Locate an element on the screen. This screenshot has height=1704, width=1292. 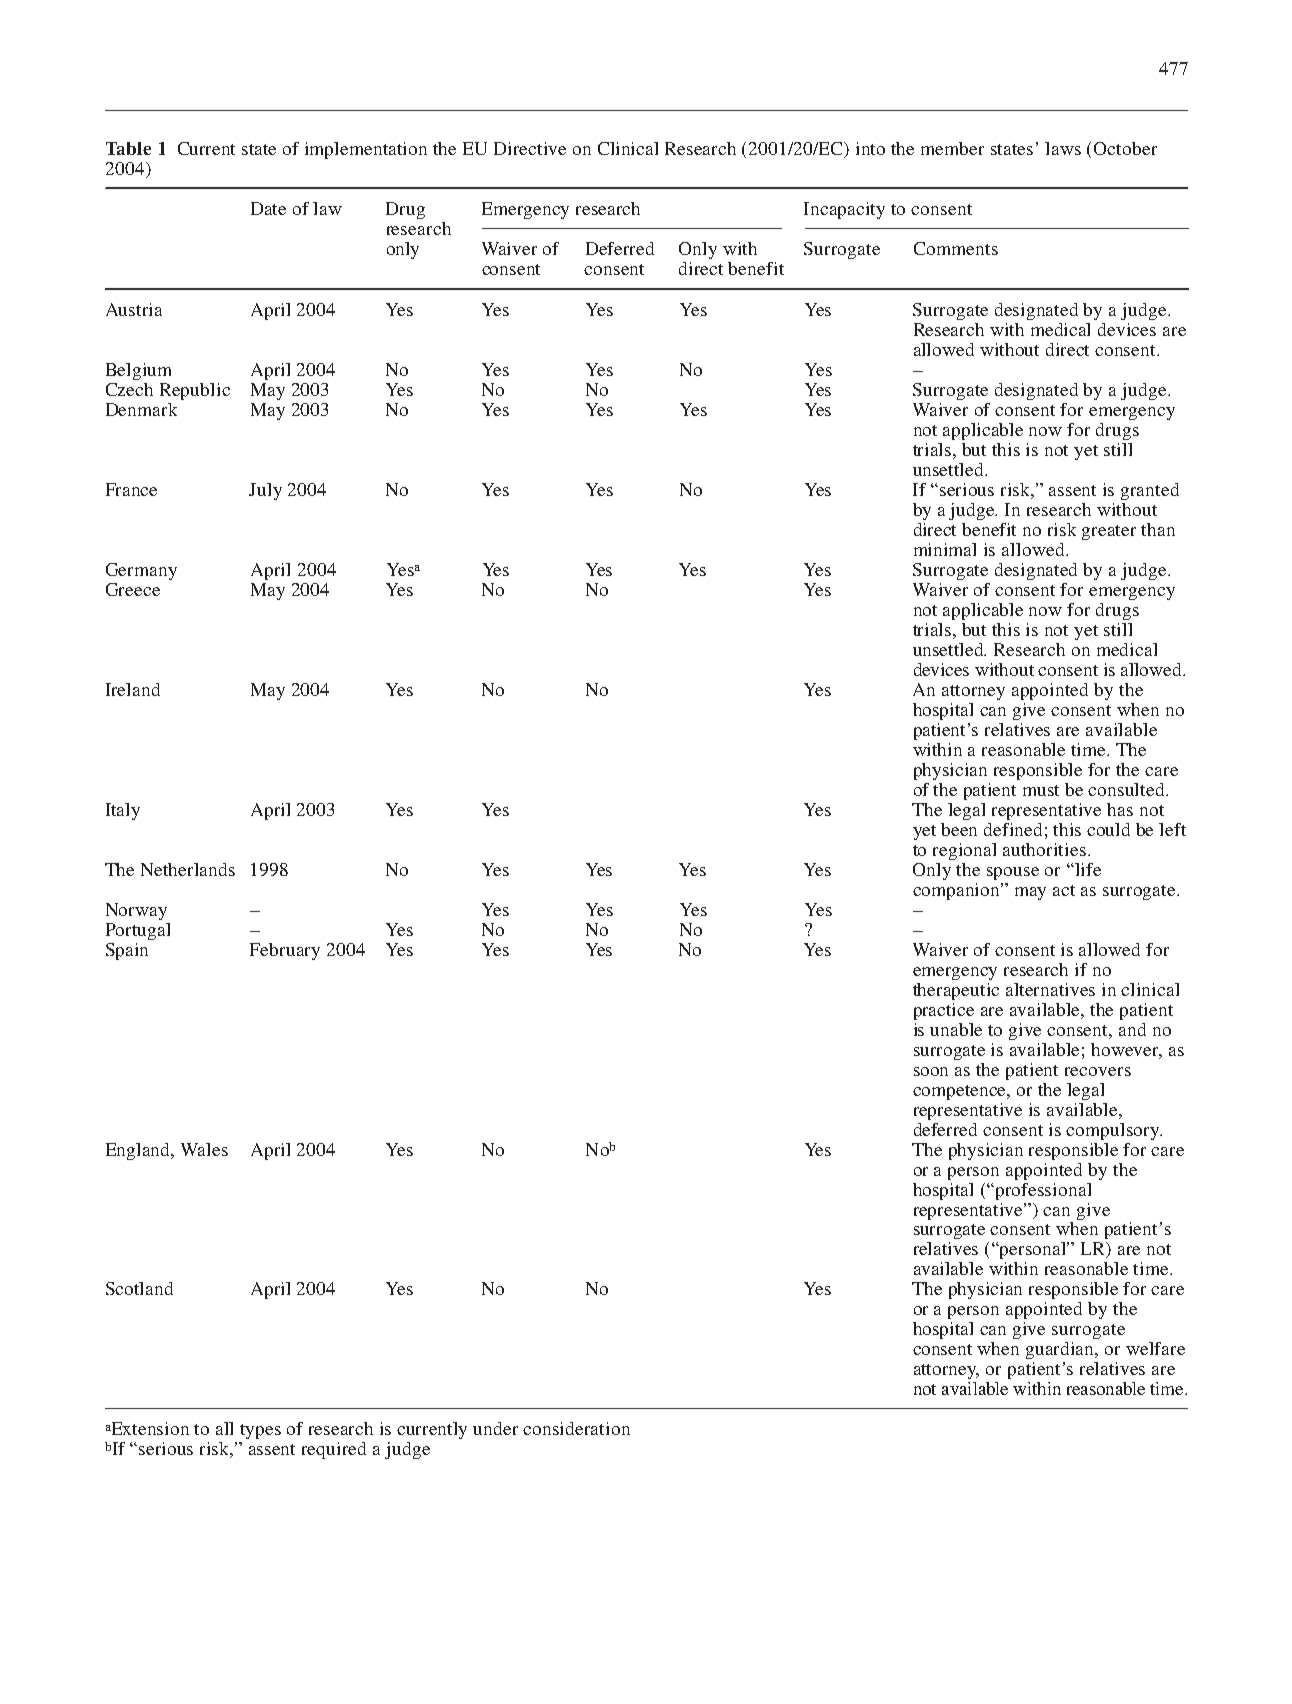
Date is located at coordinates (268, 208).
